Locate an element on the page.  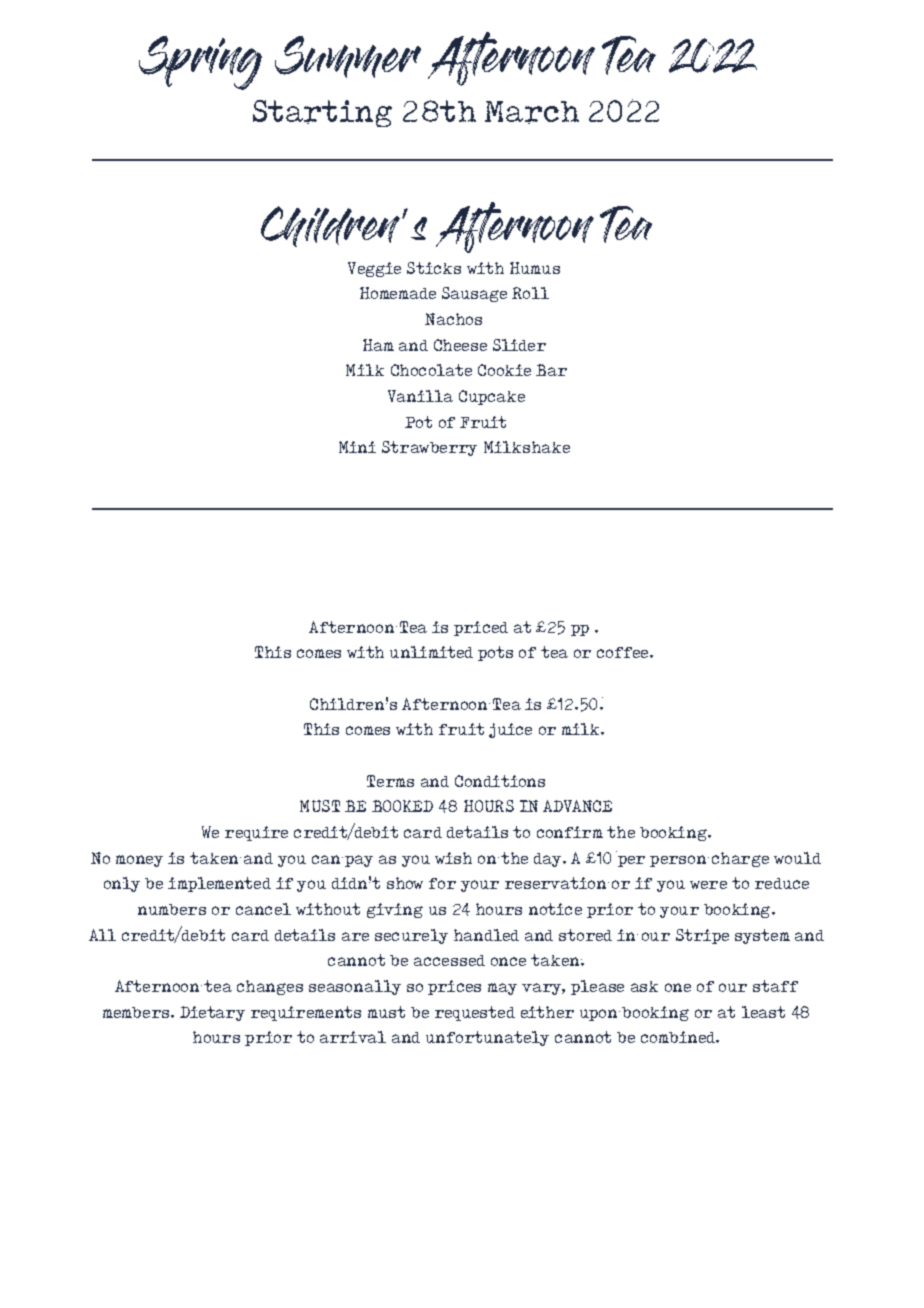
March is located at coordinates (532, 112).
